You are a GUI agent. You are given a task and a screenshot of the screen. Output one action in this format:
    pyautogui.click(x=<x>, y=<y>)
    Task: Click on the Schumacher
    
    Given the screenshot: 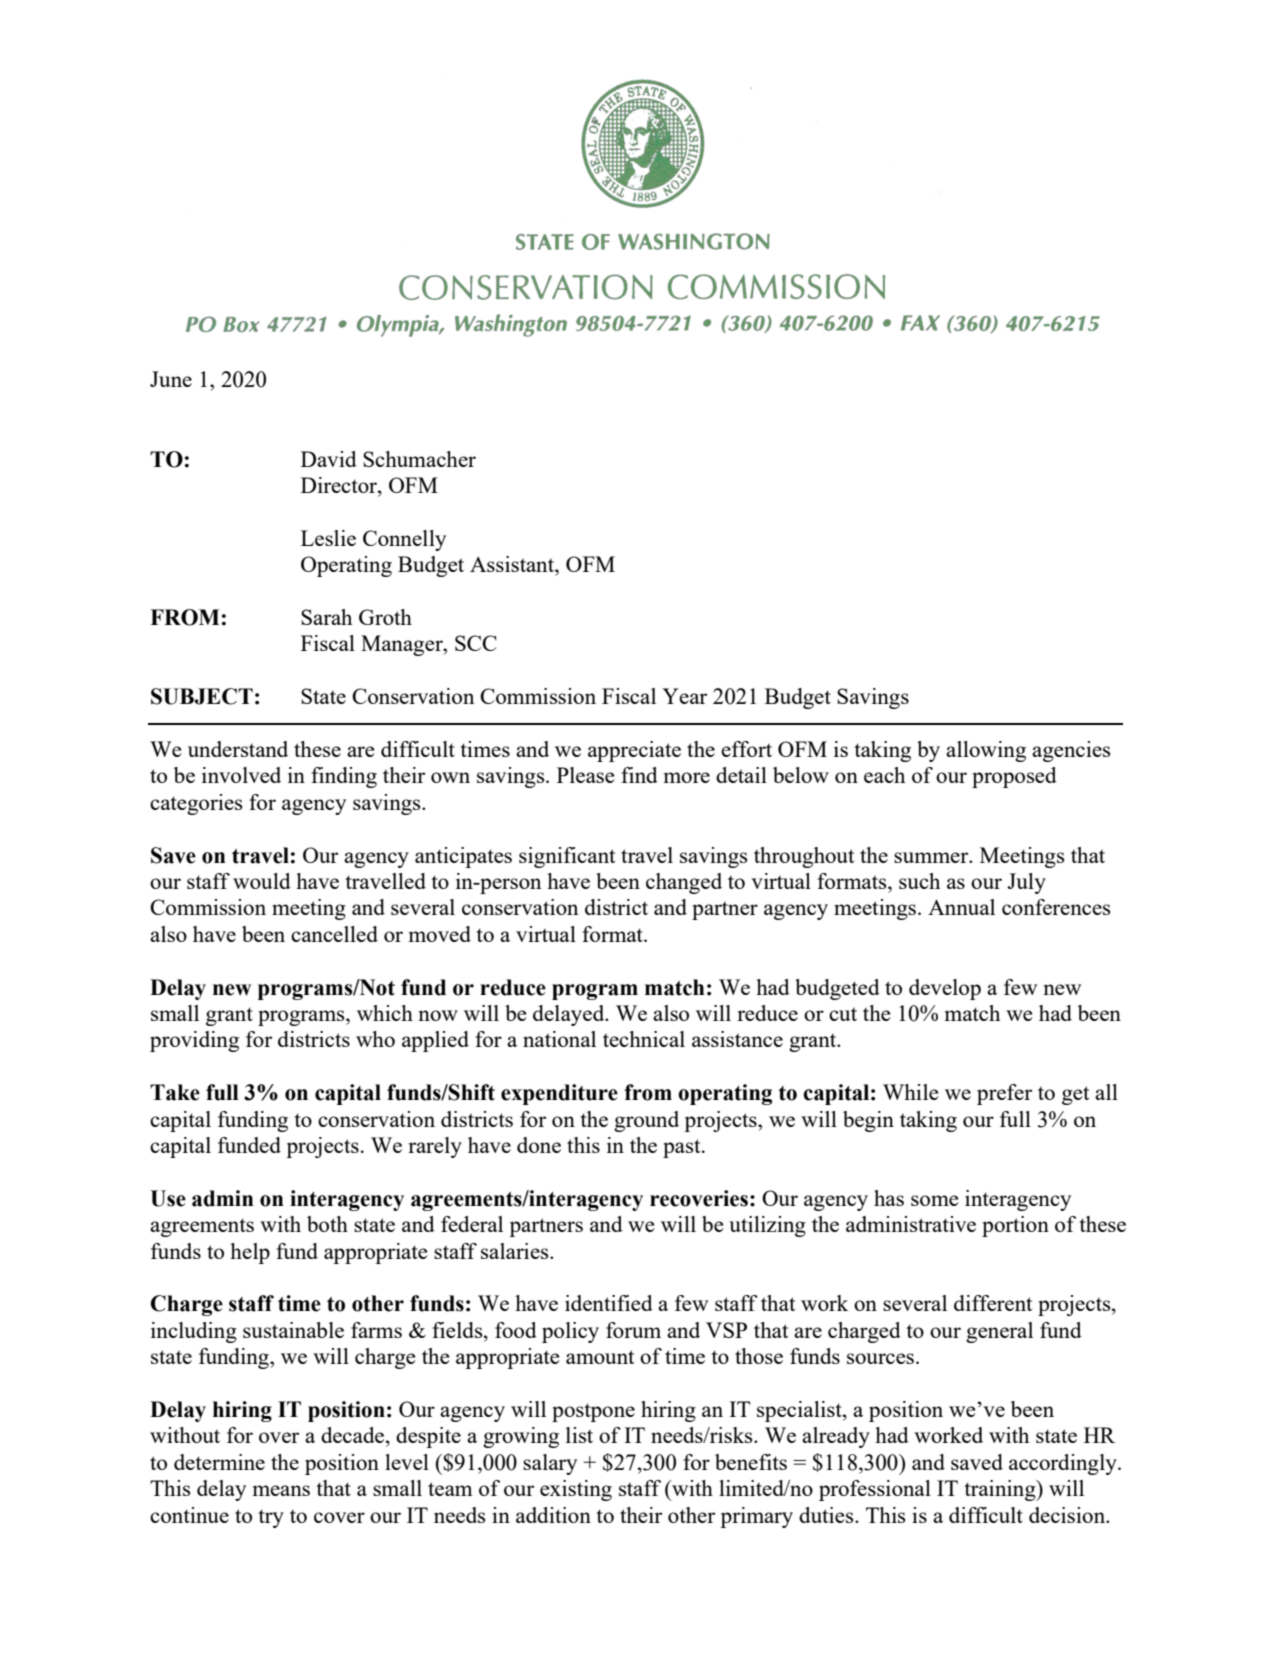 What is the action you would take?
    pyautogui.click(x=419, y=459)
